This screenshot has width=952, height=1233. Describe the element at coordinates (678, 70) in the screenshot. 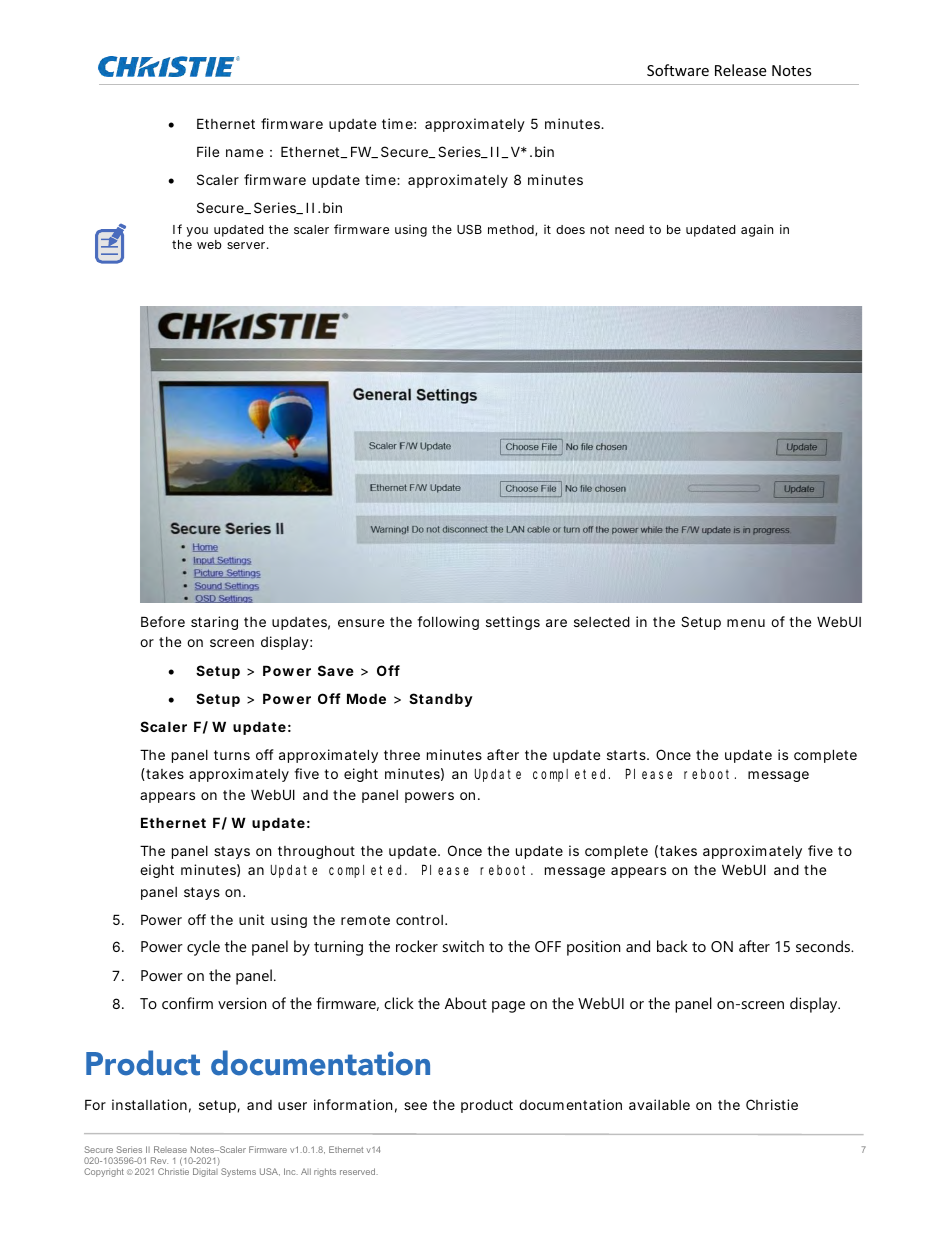

I see `Software` at that location.
